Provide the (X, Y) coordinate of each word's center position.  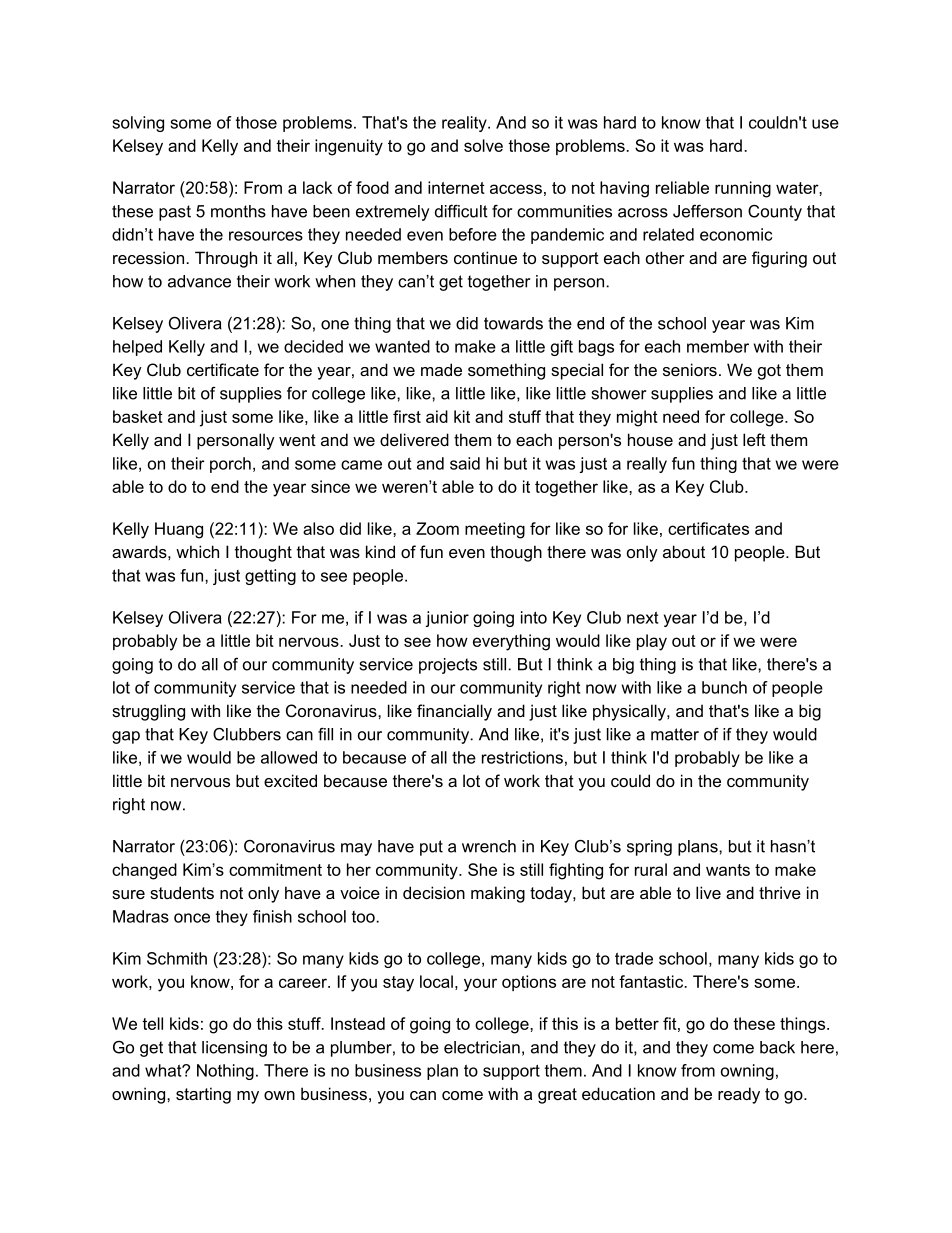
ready (739, 1095)
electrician (482, 1047)
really (647, 465)
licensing (234, 1049)
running (743, 189)
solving (138, 124)
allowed (289, 757)
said (465, 463)
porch (230, 465)
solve (483, 145)
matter (675, 734)
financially (454, 712)
